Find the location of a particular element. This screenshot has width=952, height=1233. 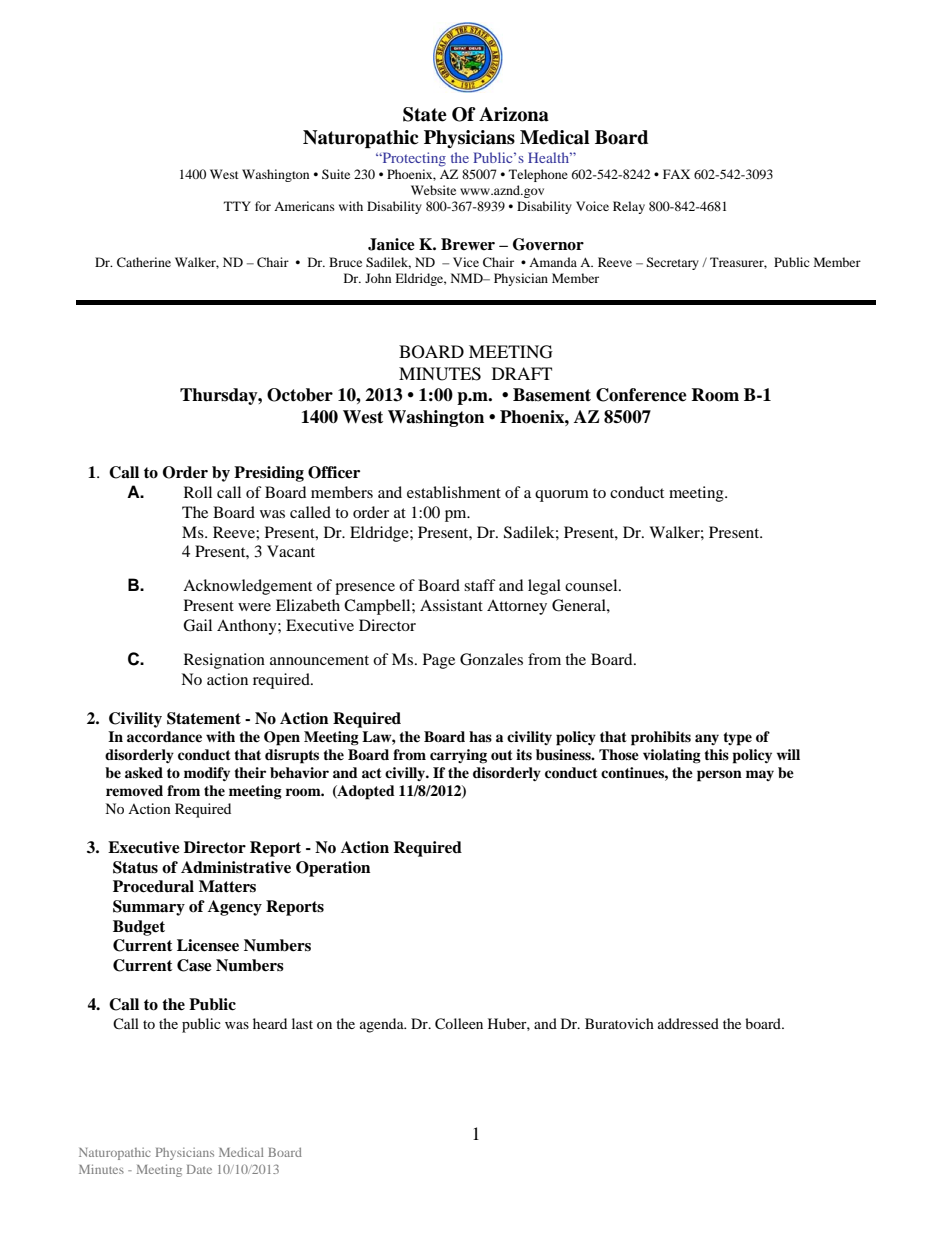

Conference is located at coordinates (641, 395).
